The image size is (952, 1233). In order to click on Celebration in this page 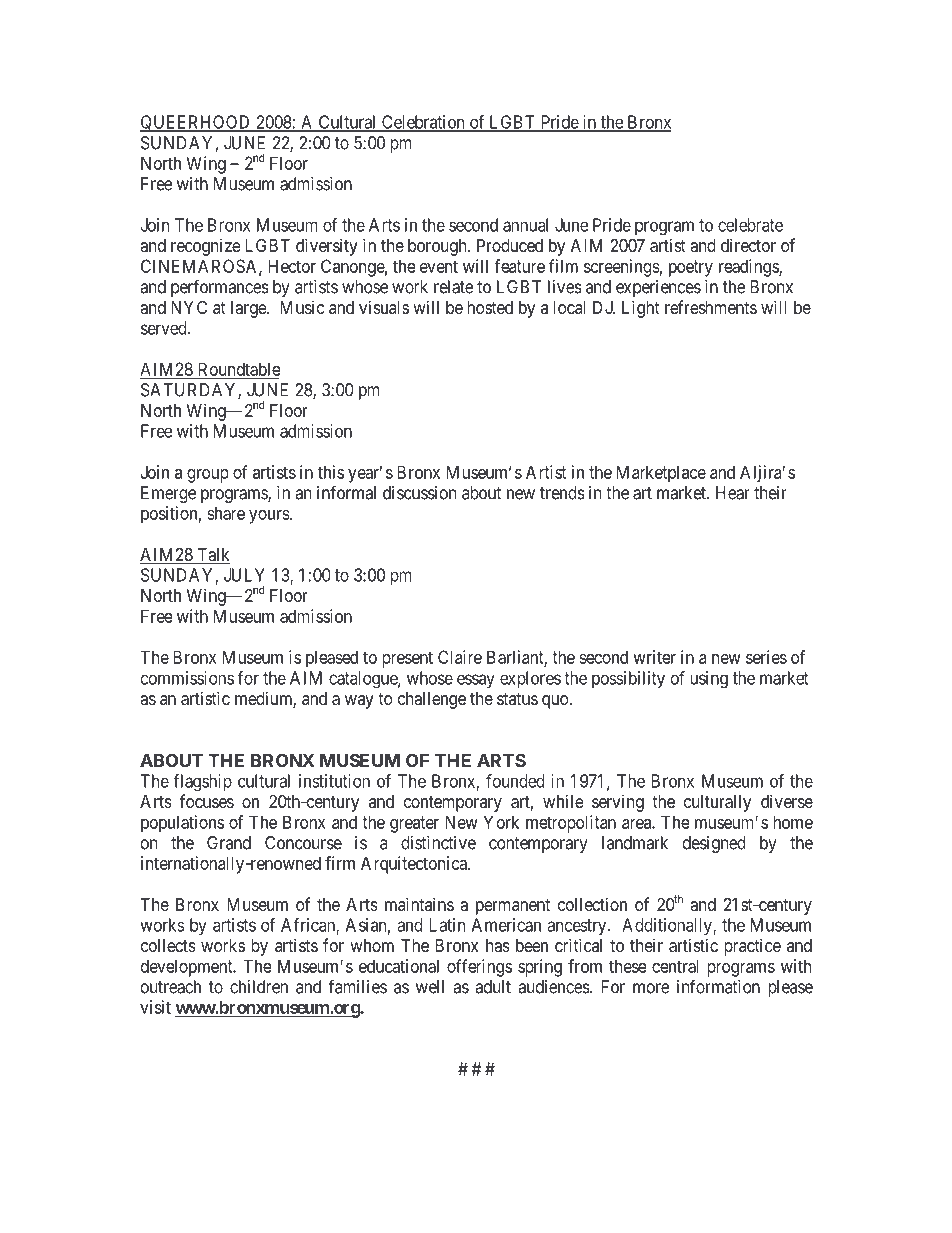, I will do `click(423, 123)`.
